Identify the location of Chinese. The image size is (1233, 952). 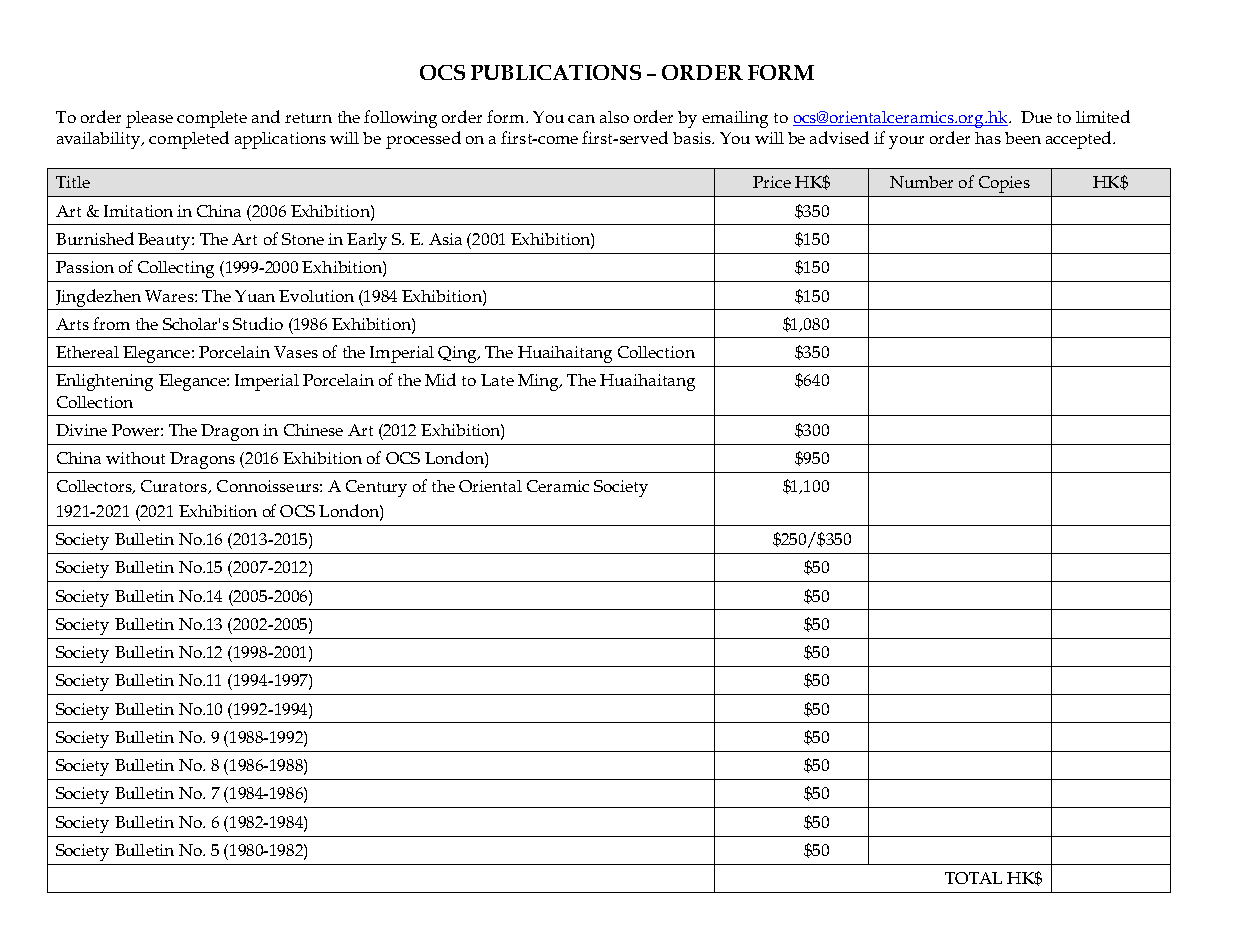
(313, 430).
